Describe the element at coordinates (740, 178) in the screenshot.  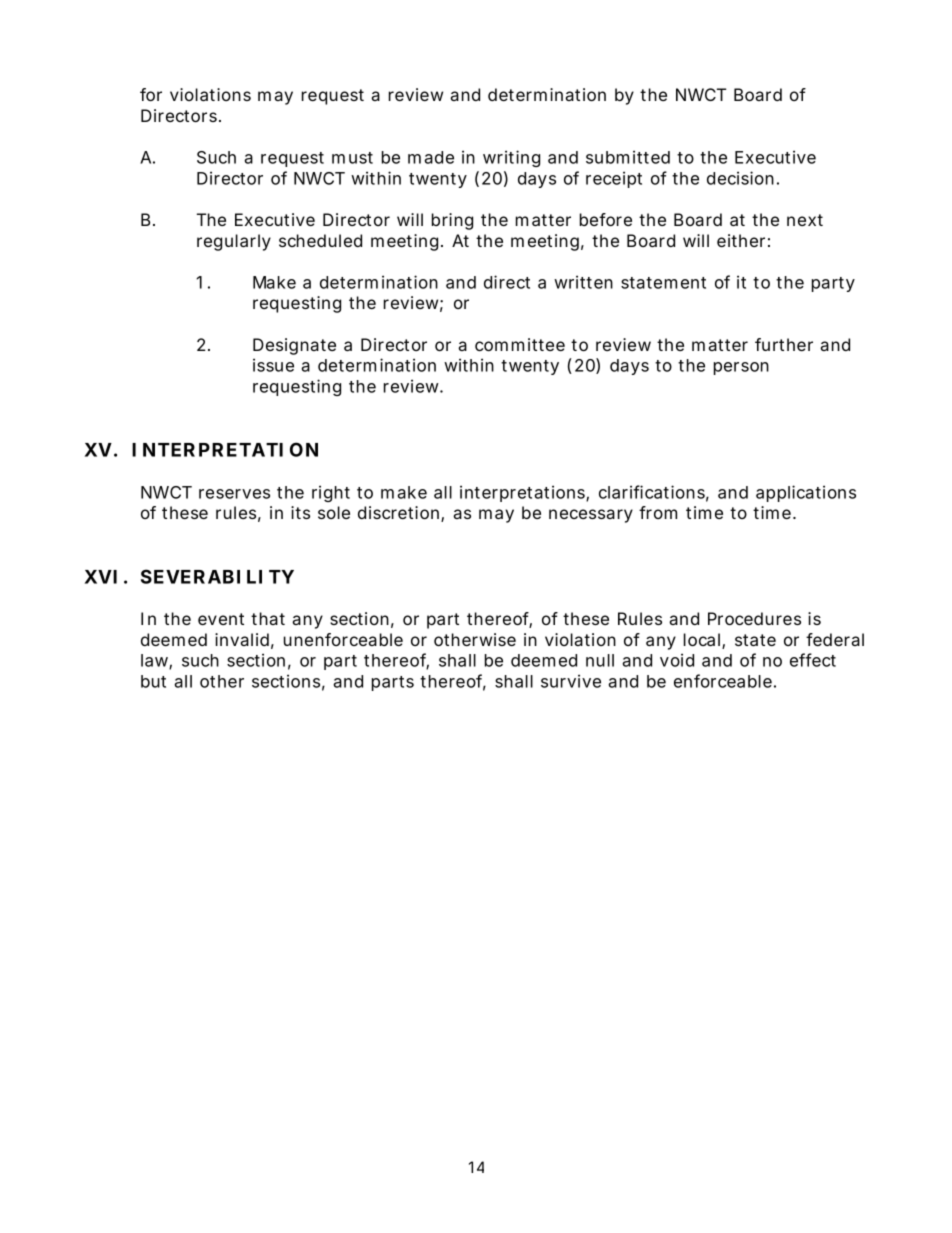
I see `decision` at that location.
